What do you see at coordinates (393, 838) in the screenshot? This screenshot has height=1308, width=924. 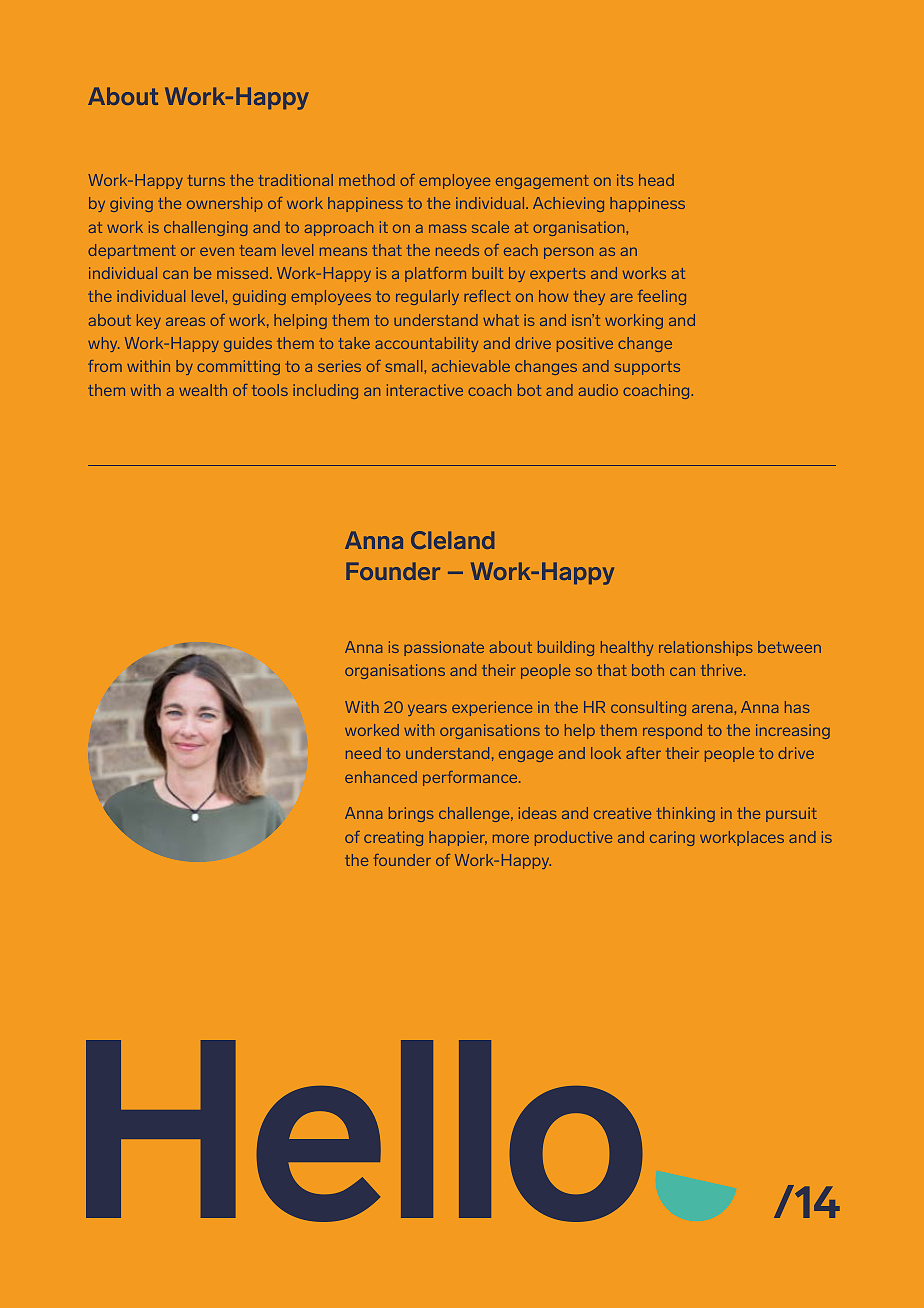 I see `creating` at bounding box center [393, 838].
